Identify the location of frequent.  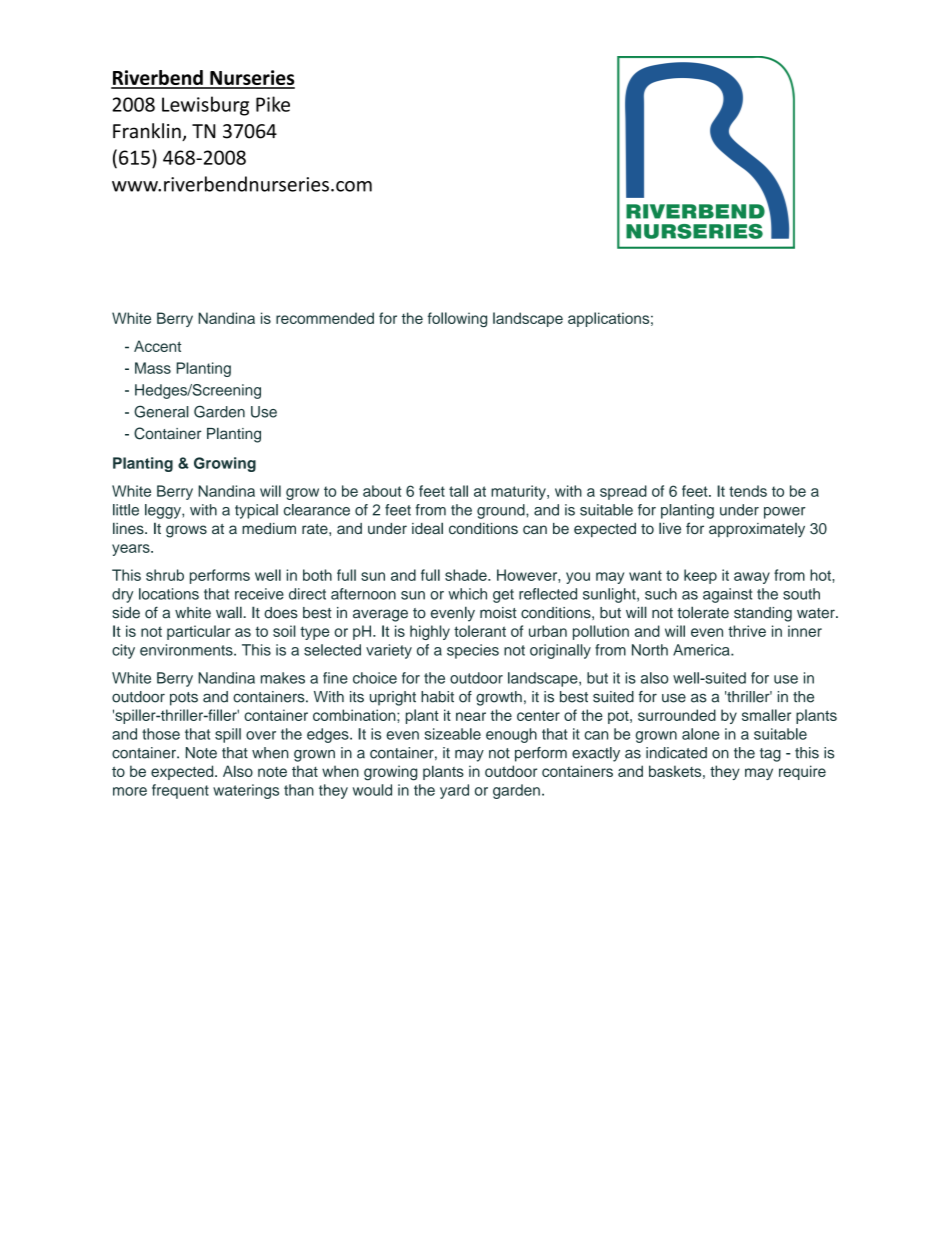
(180, 791).
